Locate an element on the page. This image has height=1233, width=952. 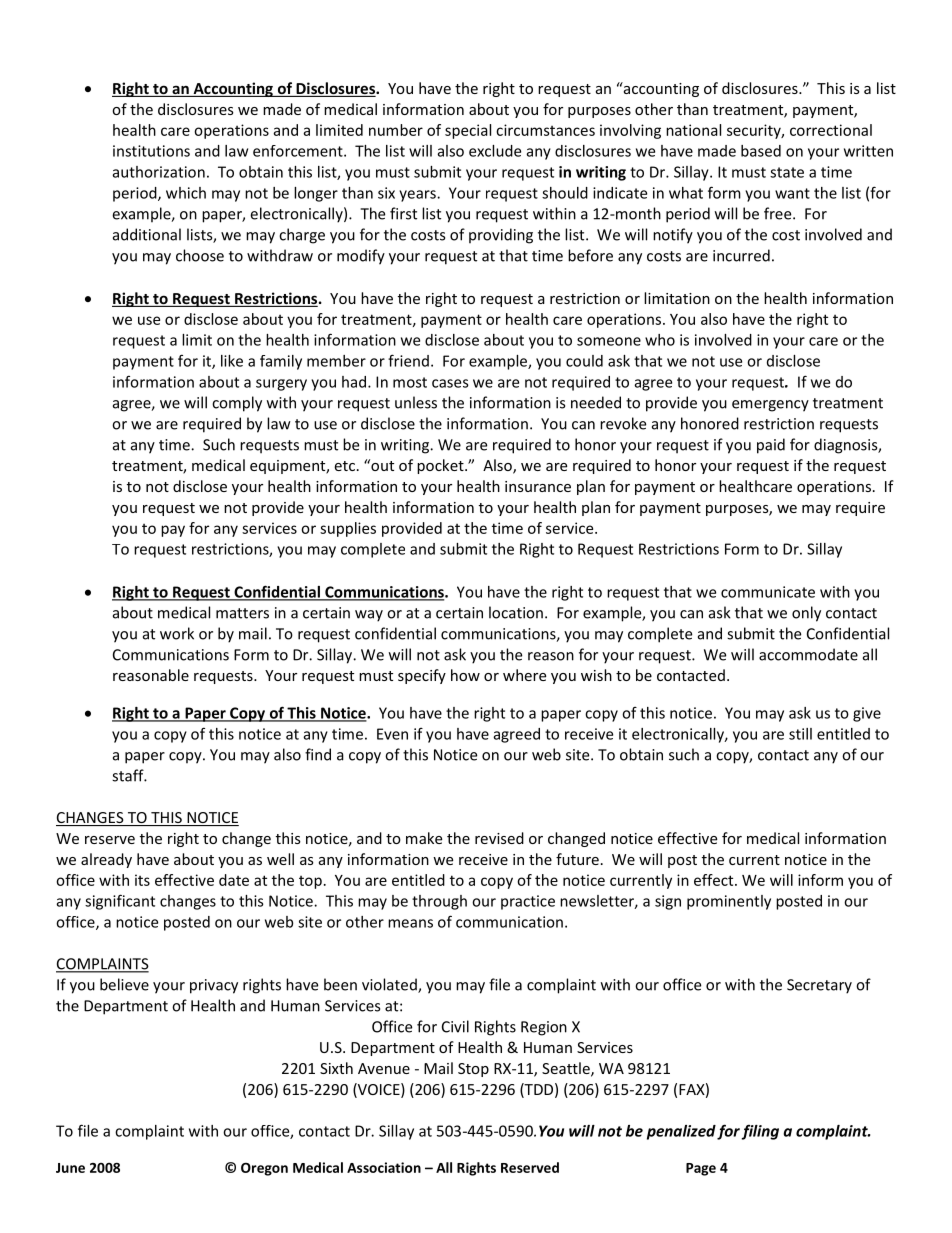
authorization is located at coordinates (159, 172).
